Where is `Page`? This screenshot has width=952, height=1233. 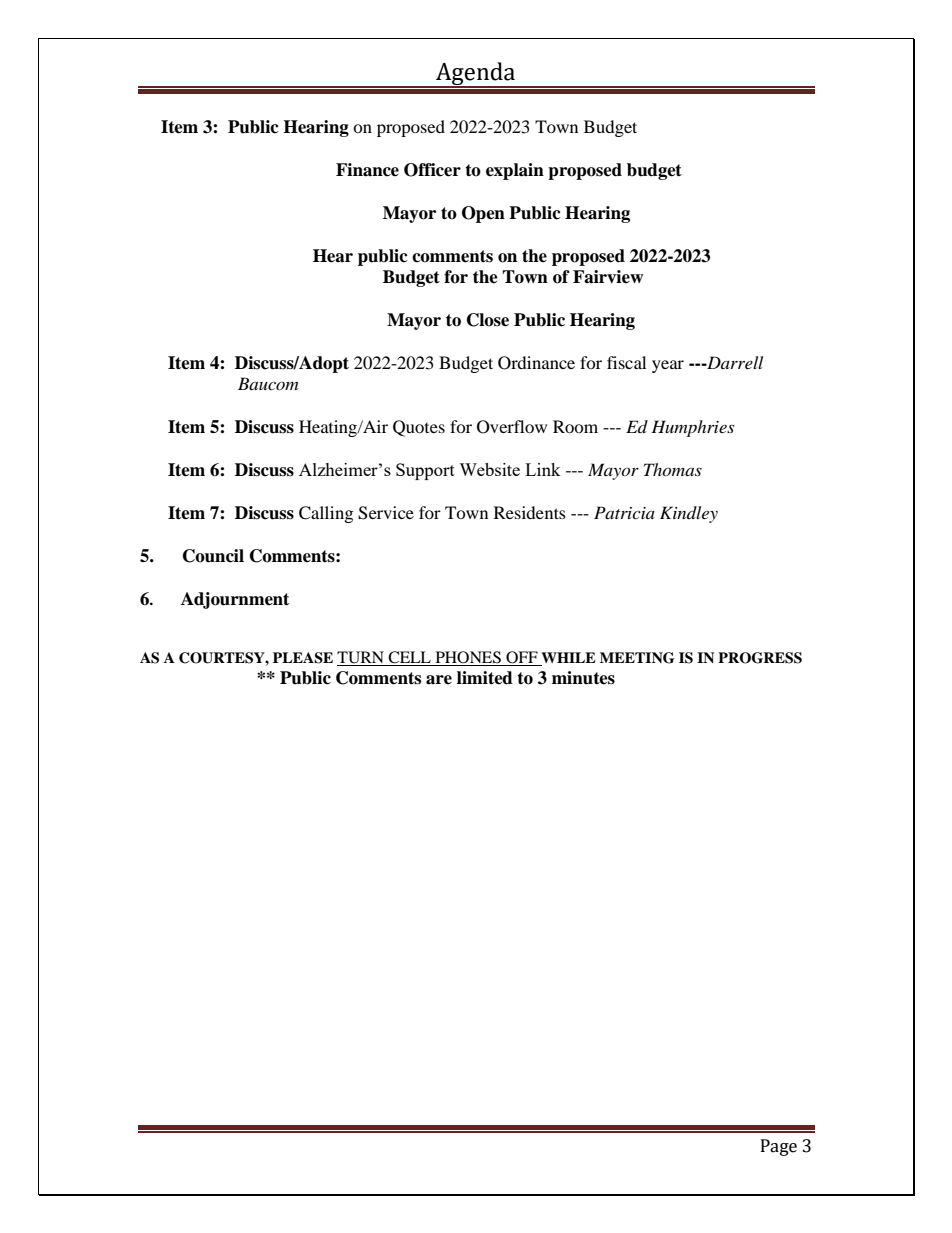 Page is located at coordinates (779, 1147).
